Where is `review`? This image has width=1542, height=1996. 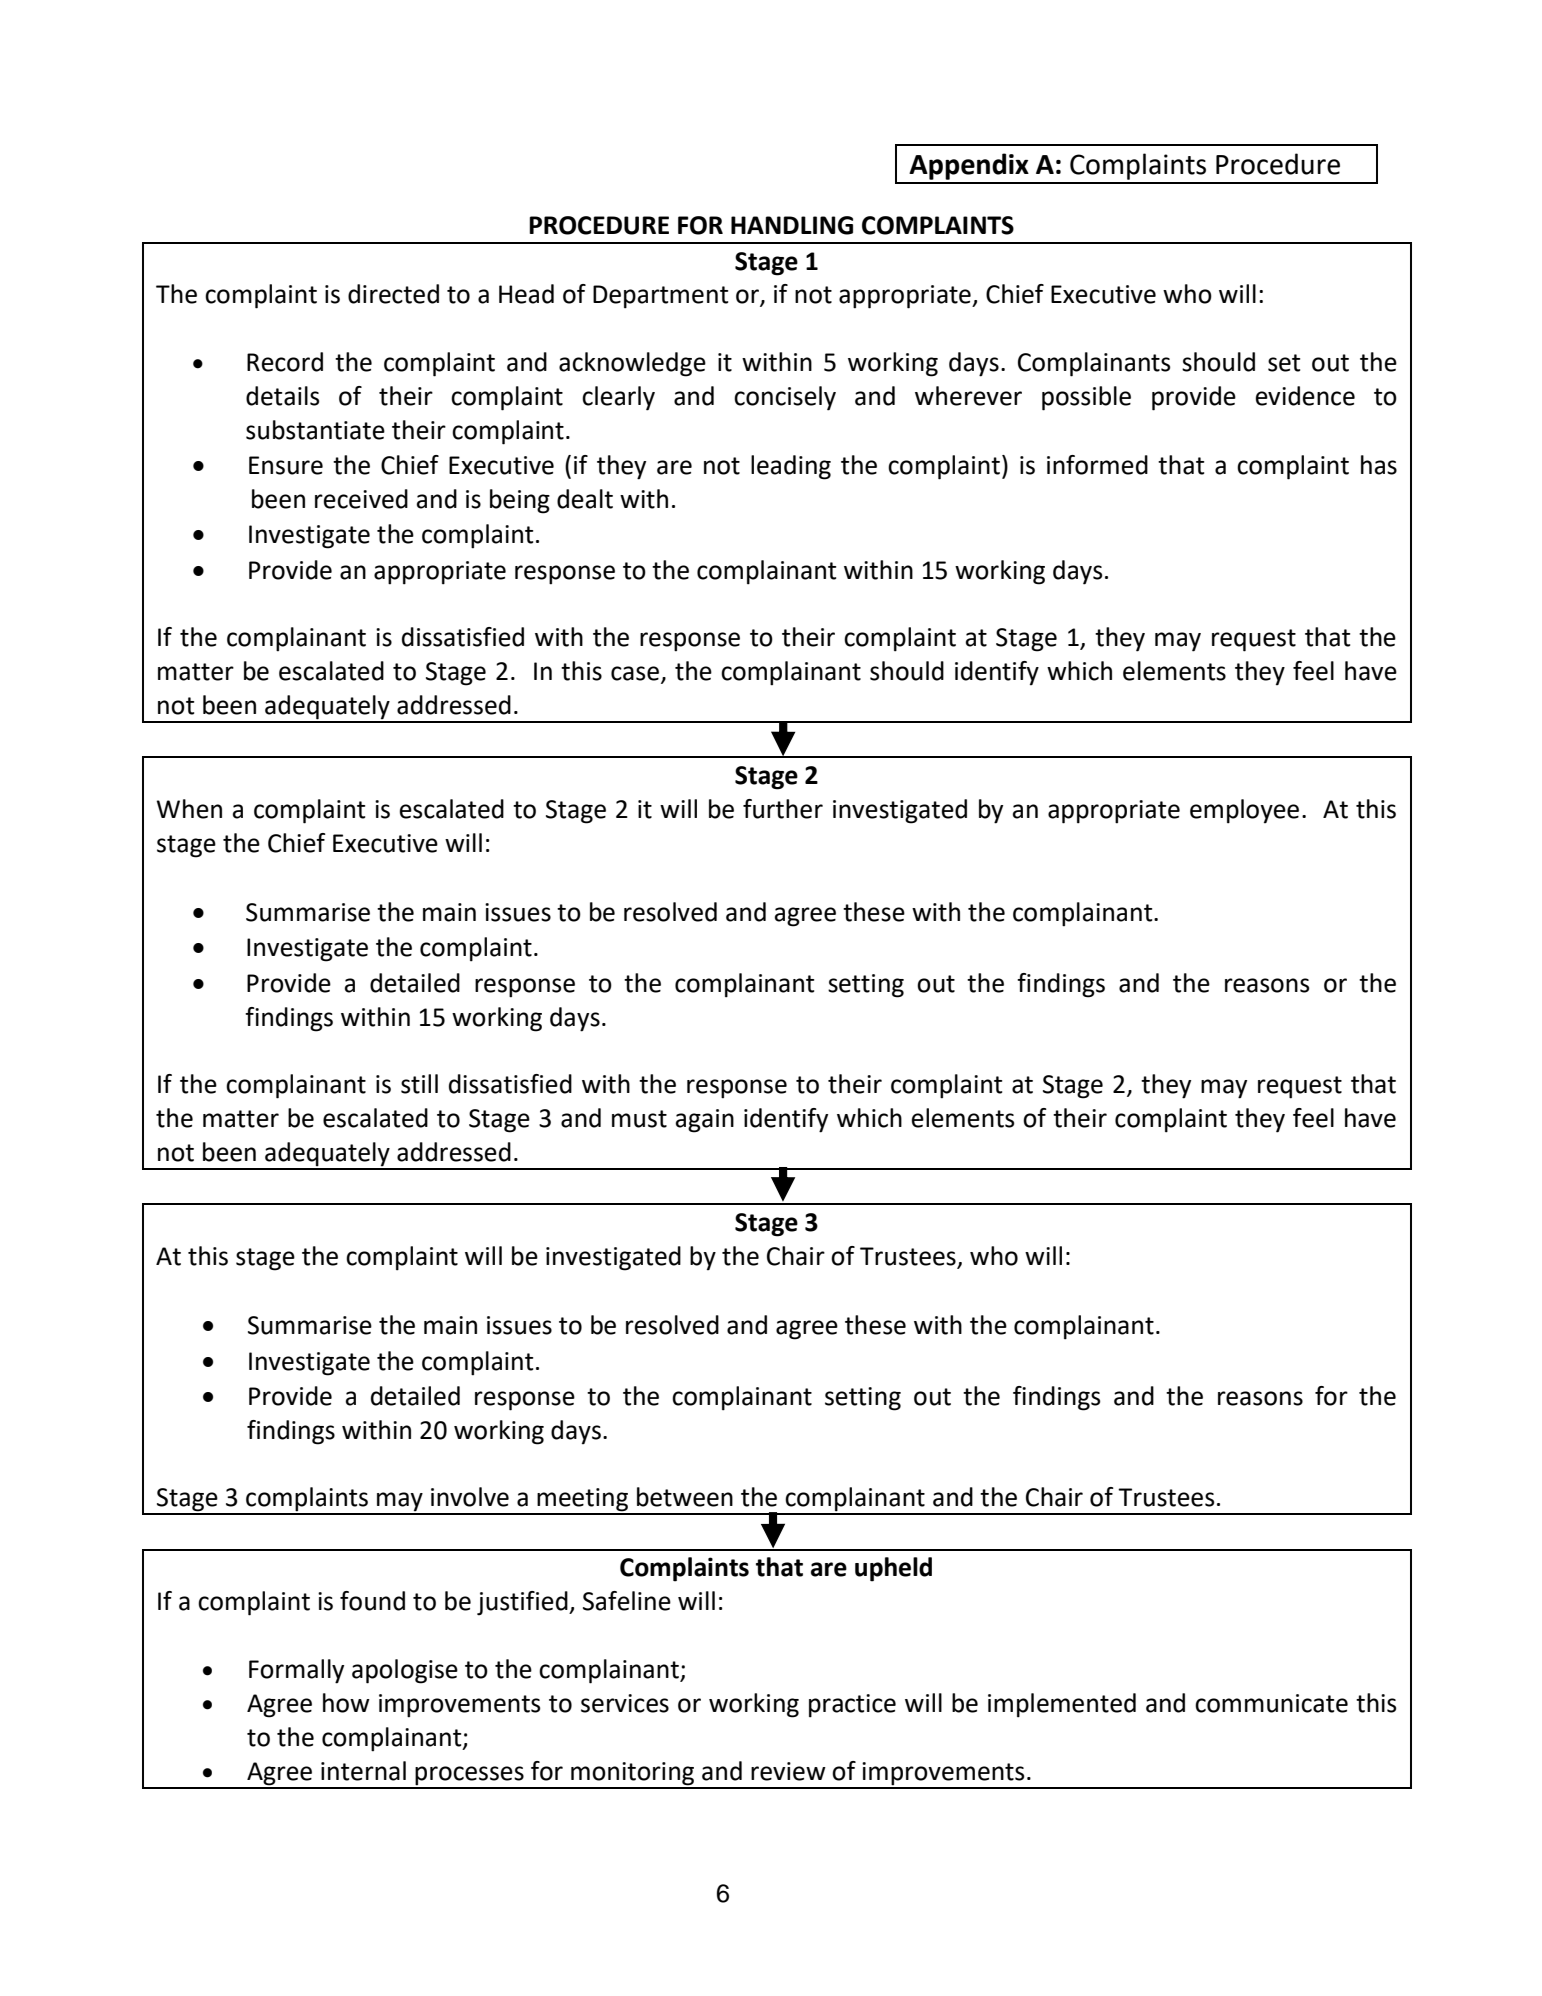 review is located at coordinates (788, 1771).
